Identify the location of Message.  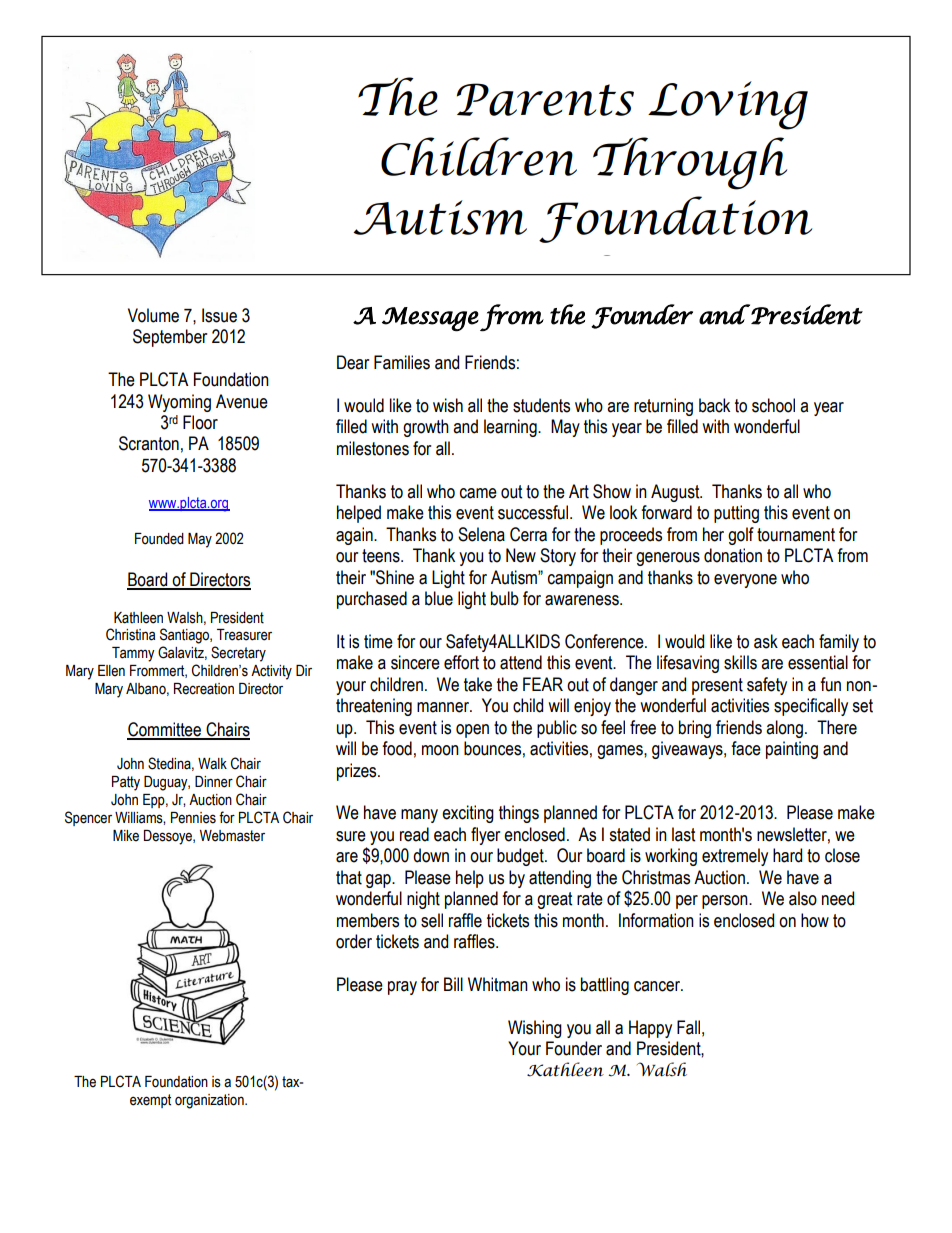
(430, 319).
